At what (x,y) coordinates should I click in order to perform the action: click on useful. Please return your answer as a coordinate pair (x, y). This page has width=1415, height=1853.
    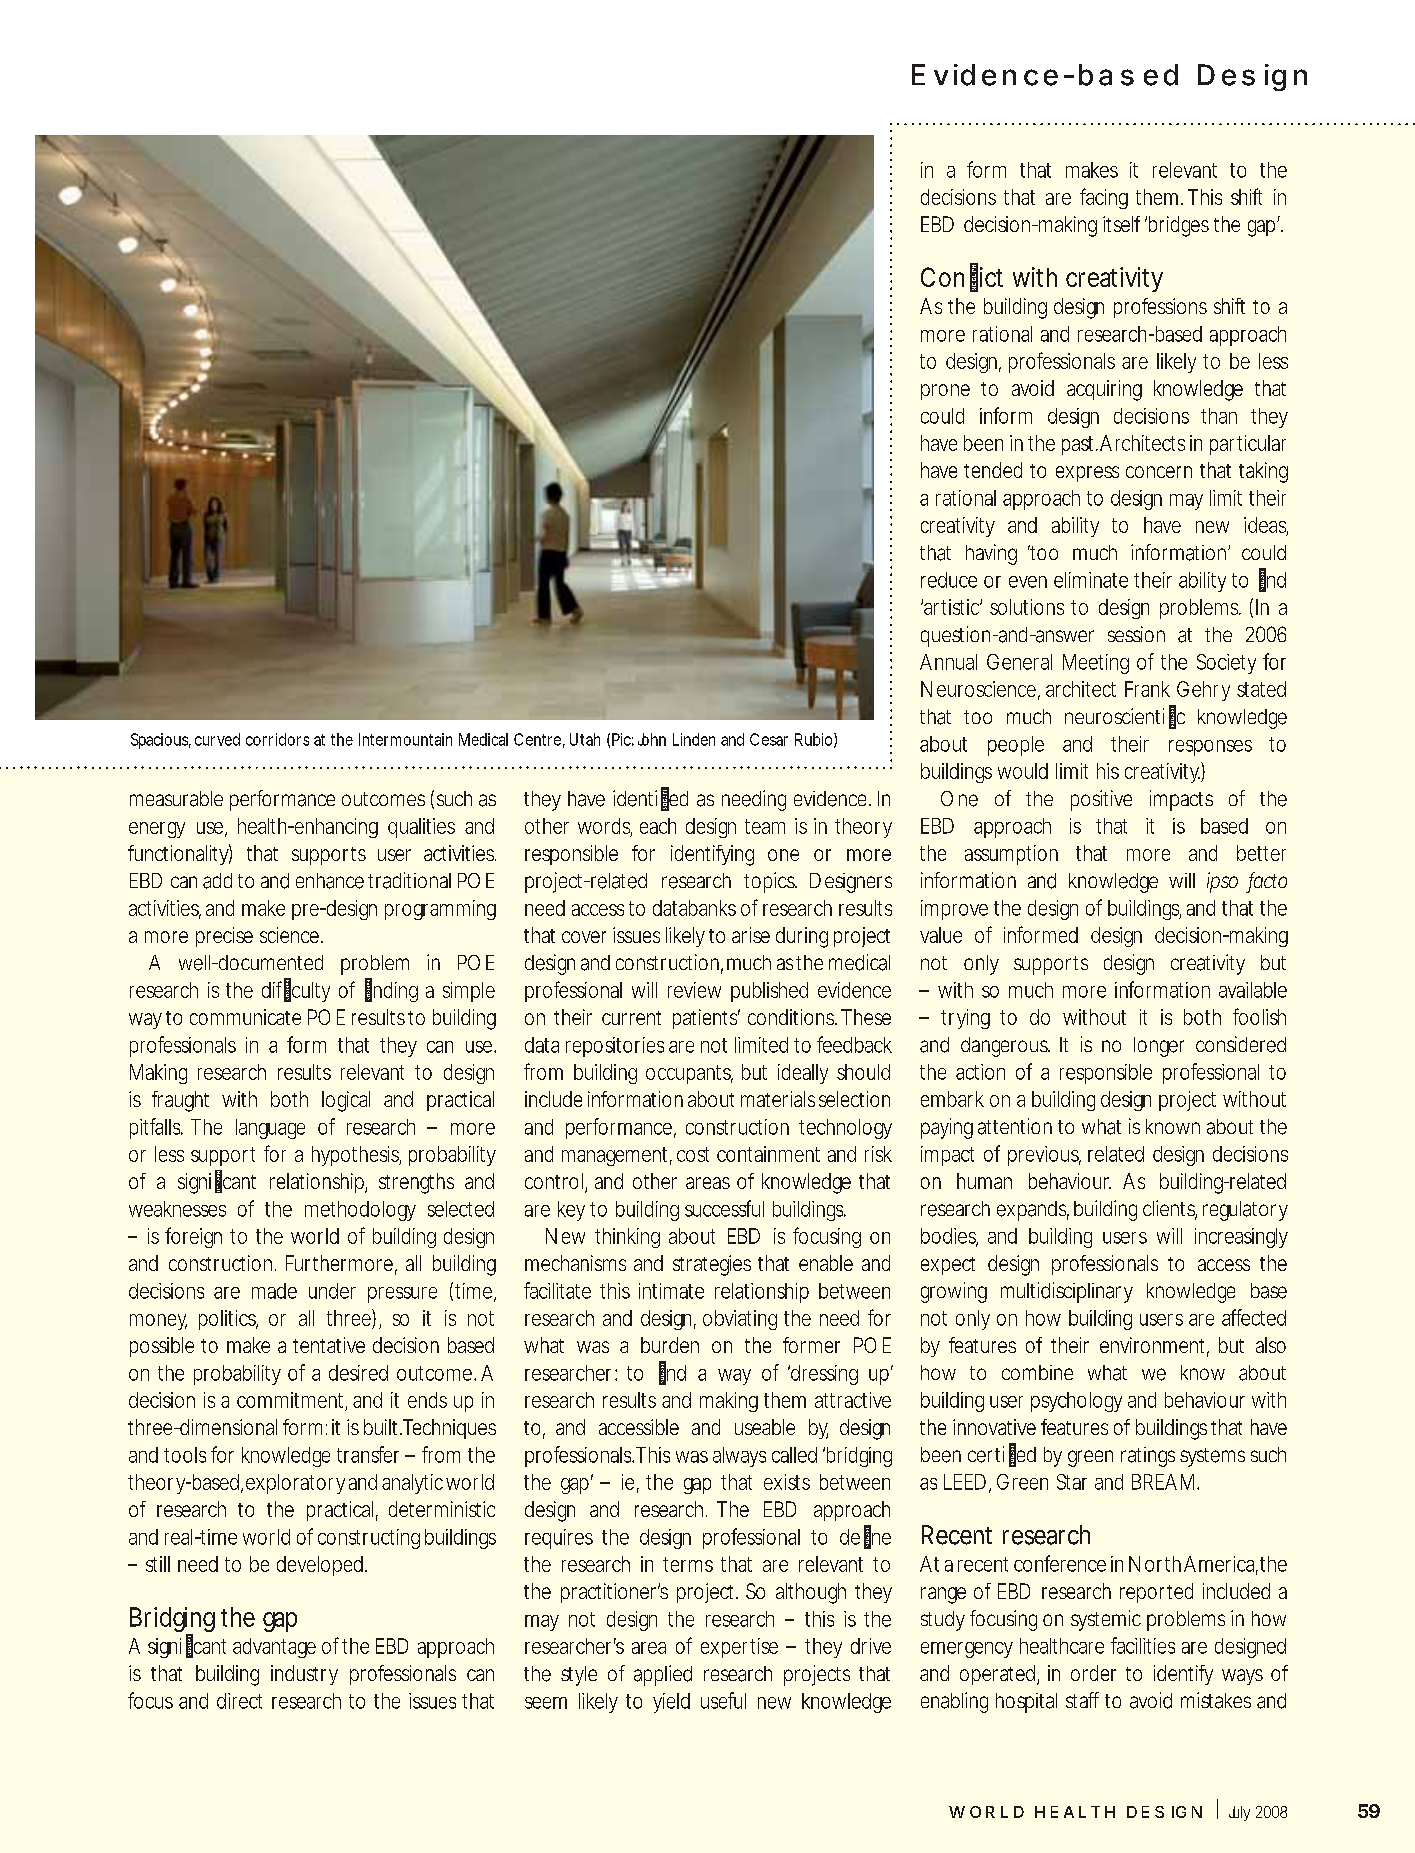
    Looking at the image, I should click on (723, 1700).
